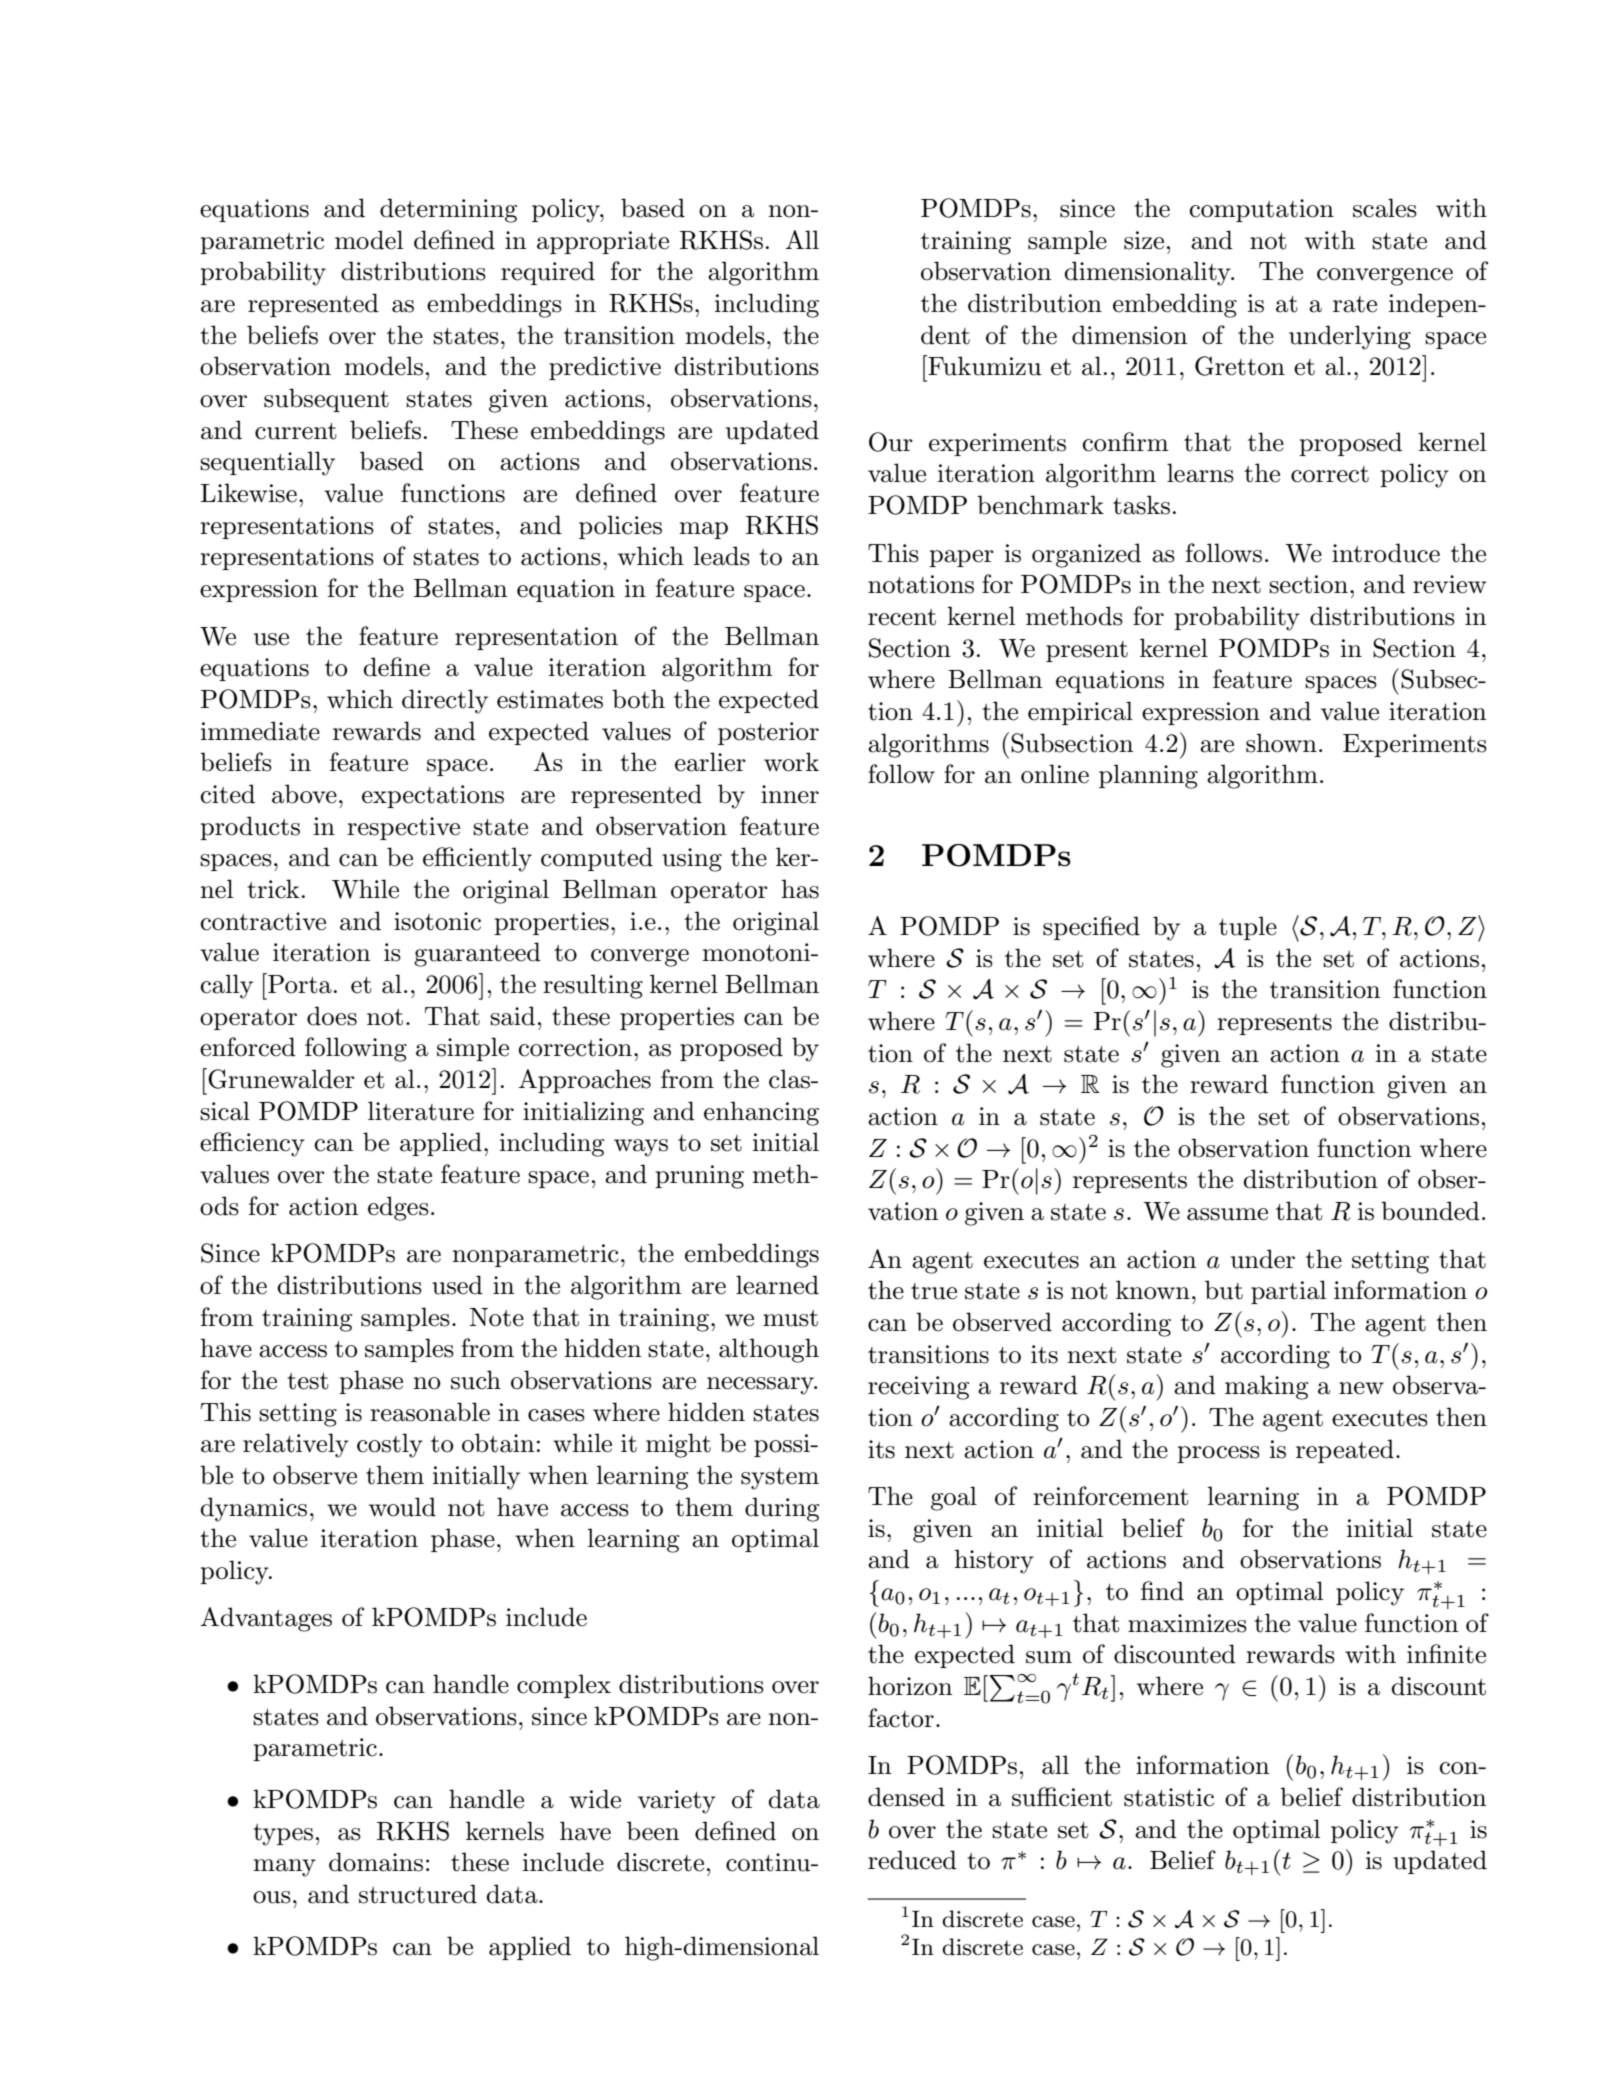 The height and width of the screenshot is (2098, 1621). What do you see at coordinates (332, 1016) in the screenshot?
I see `does` at bounding box center [332, 1016].
